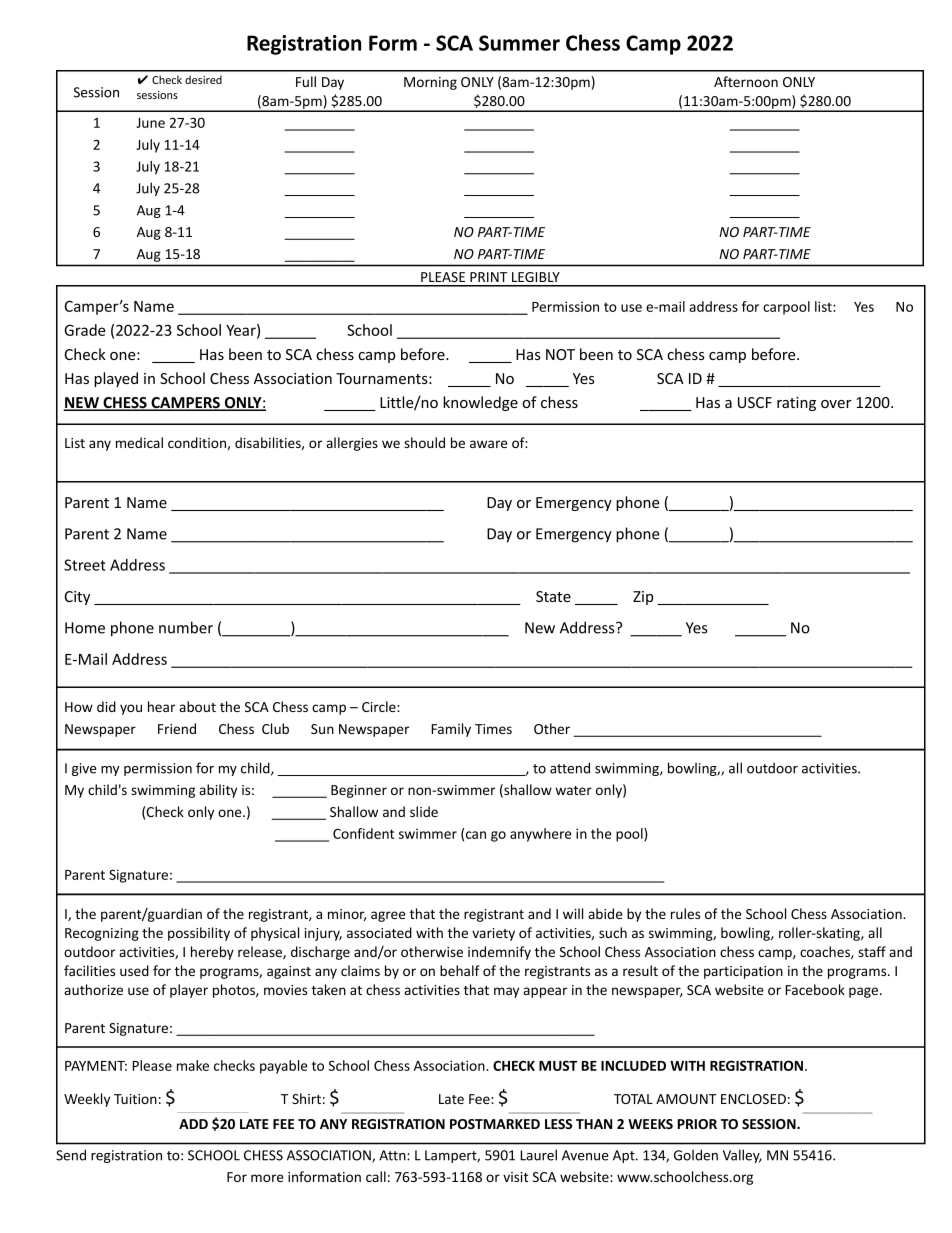 Image resolution: width=952 pixels, height=1233 pixels. I want to click on visit, so click(515, 1177).
